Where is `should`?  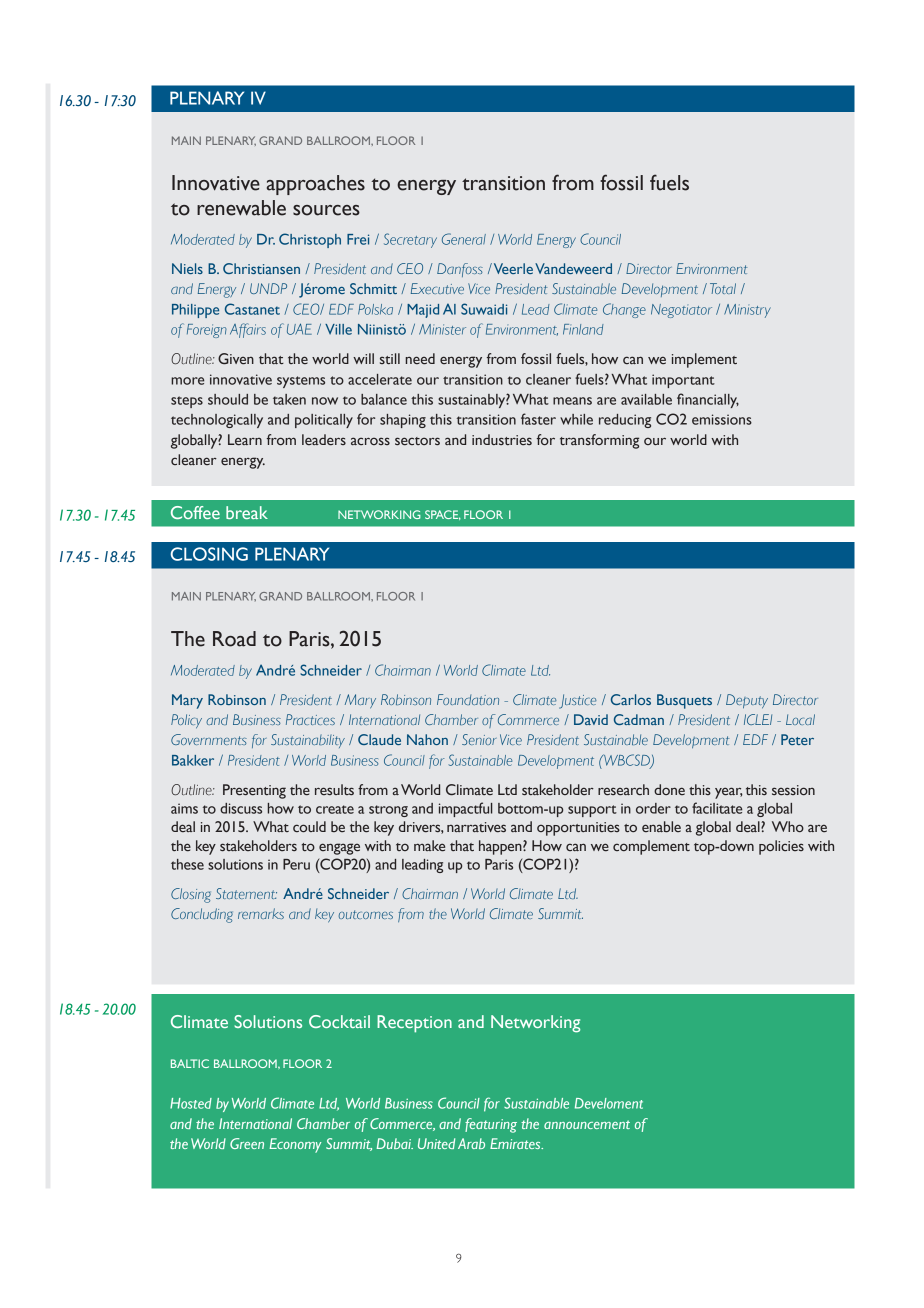
should is located at coordinates (228, 399).
